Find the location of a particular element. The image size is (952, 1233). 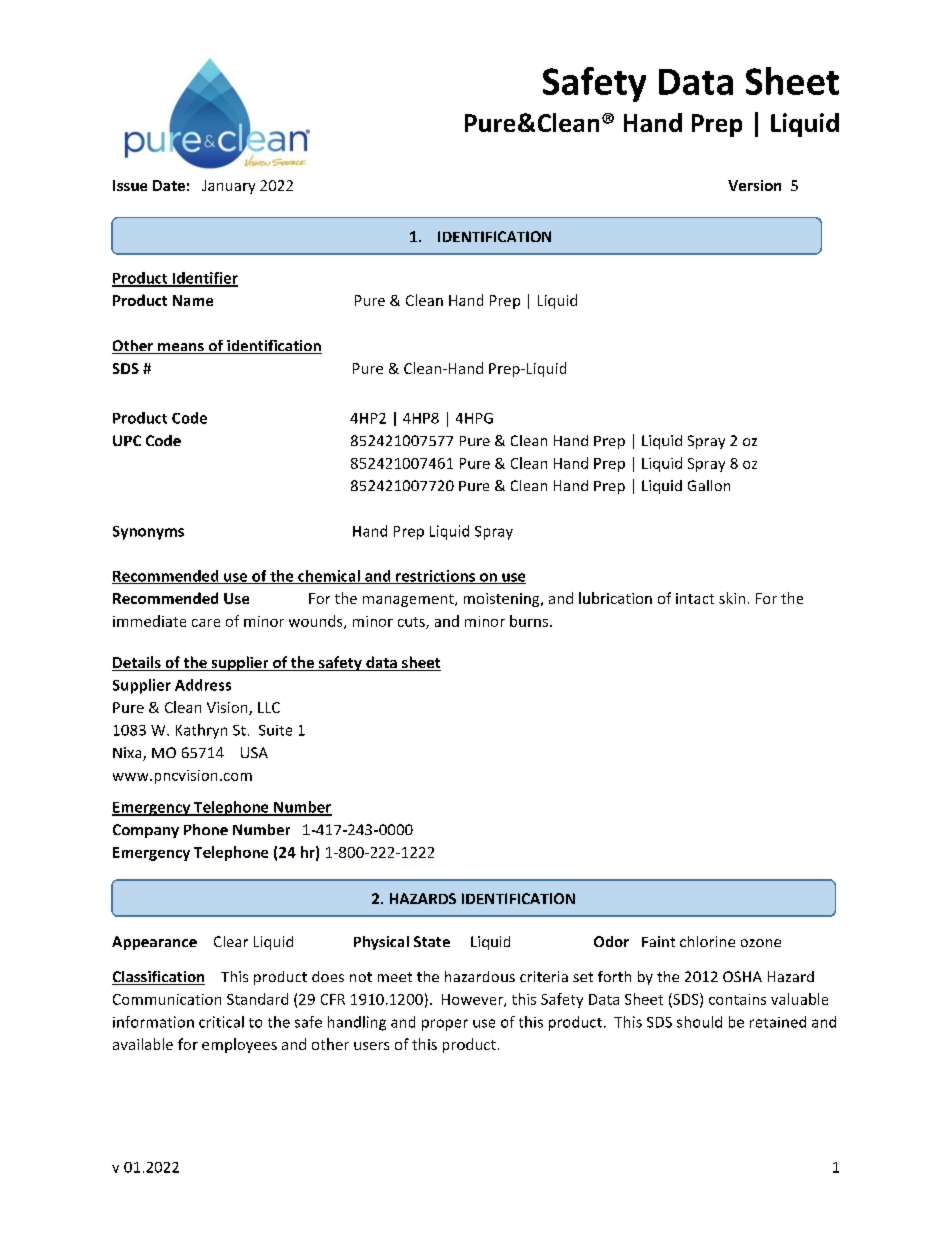

moistening is located at coordinates (503, 600).
